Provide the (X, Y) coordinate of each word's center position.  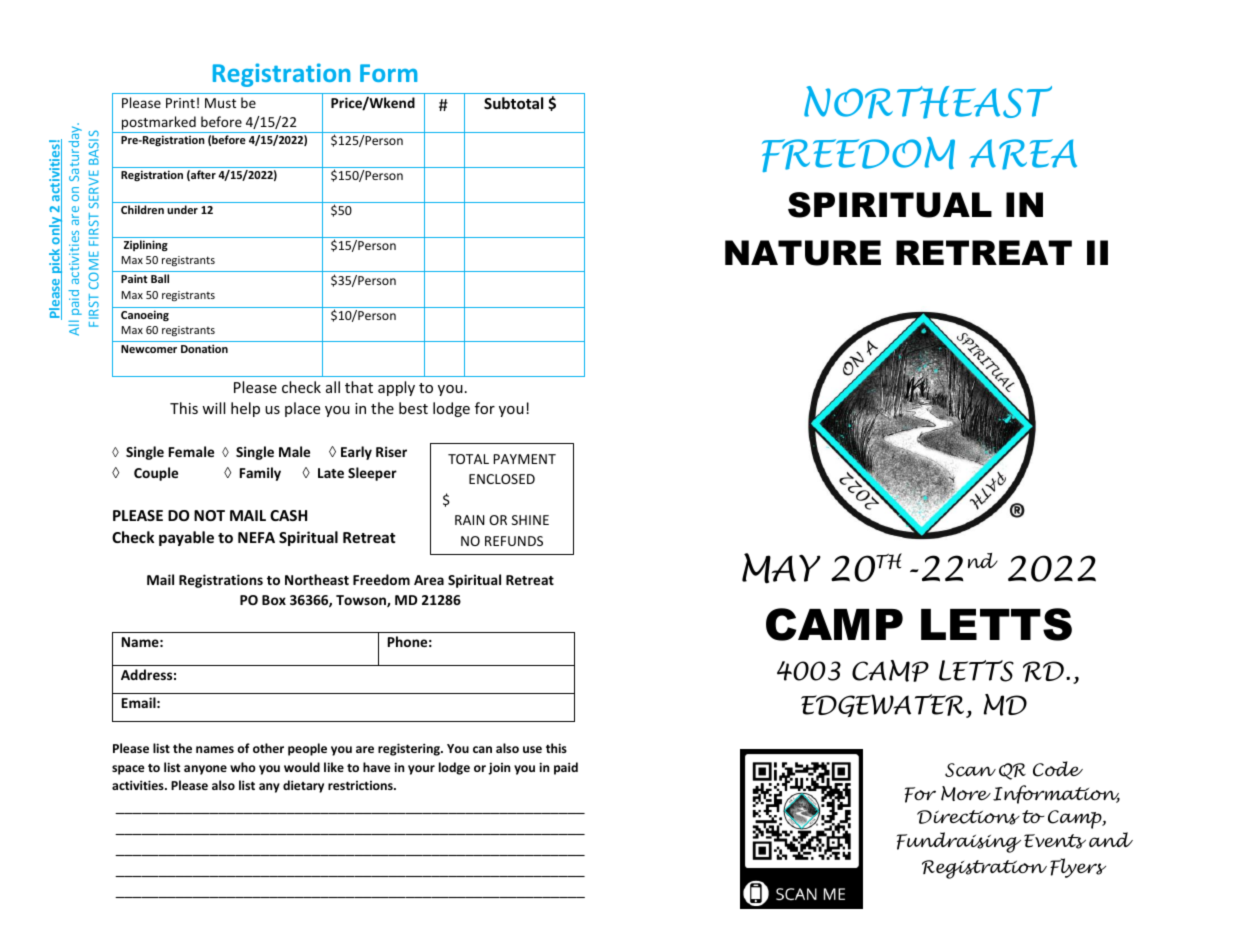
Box (274, 600)
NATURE (803, 253)
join (499, 768)
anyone (205, 770)
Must (220, 103)
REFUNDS (514, 541)
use (532, 749)
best (413, 408)
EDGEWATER (882, 705)
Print (180, 103)
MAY (781, 568)
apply (396, 388)
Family (260, 474)
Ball (160, 278)
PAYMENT (525, 459)
